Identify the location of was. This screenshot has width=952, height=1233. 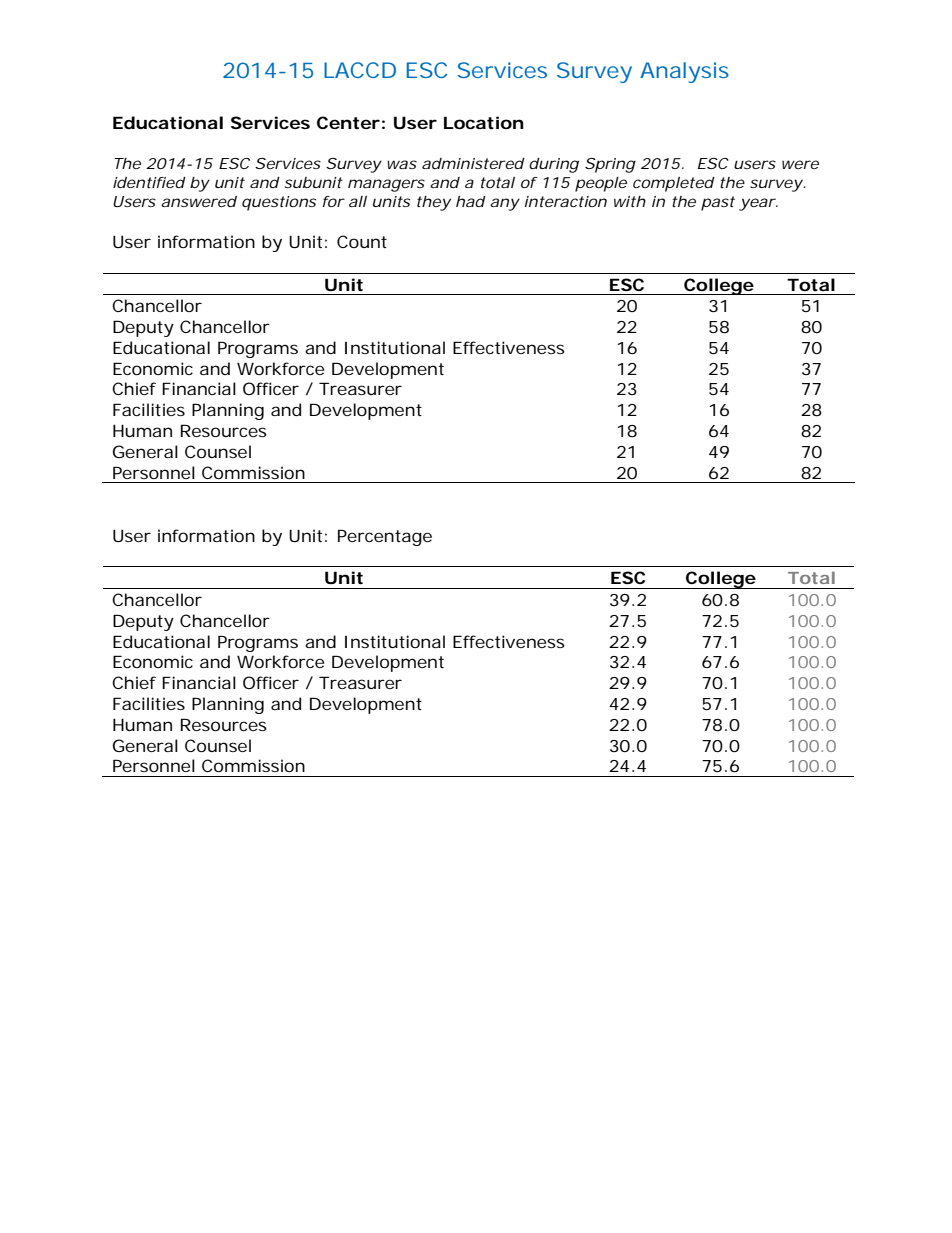
(402, 164).
